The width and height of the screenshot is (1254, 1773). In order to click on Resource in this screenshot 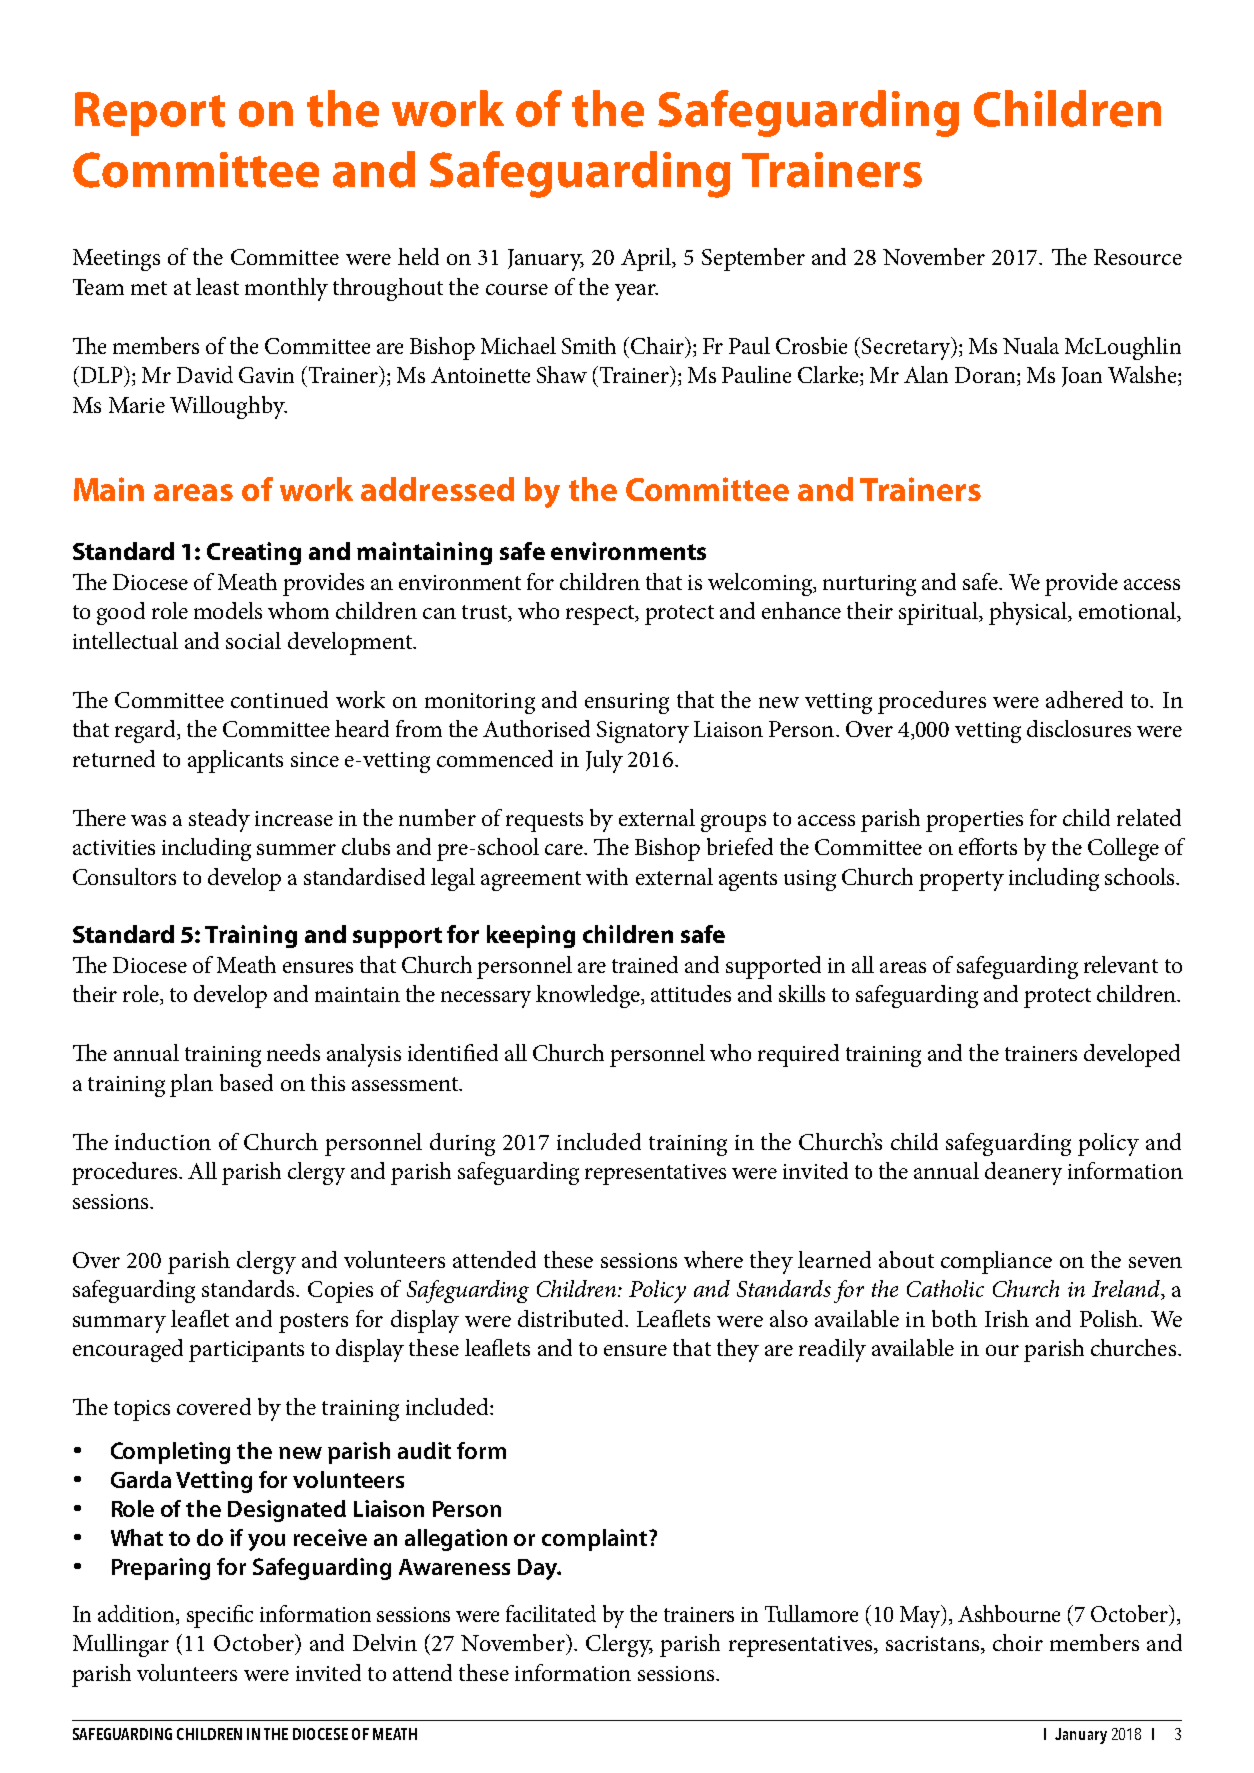, I will do `click(1138, 257)`.
